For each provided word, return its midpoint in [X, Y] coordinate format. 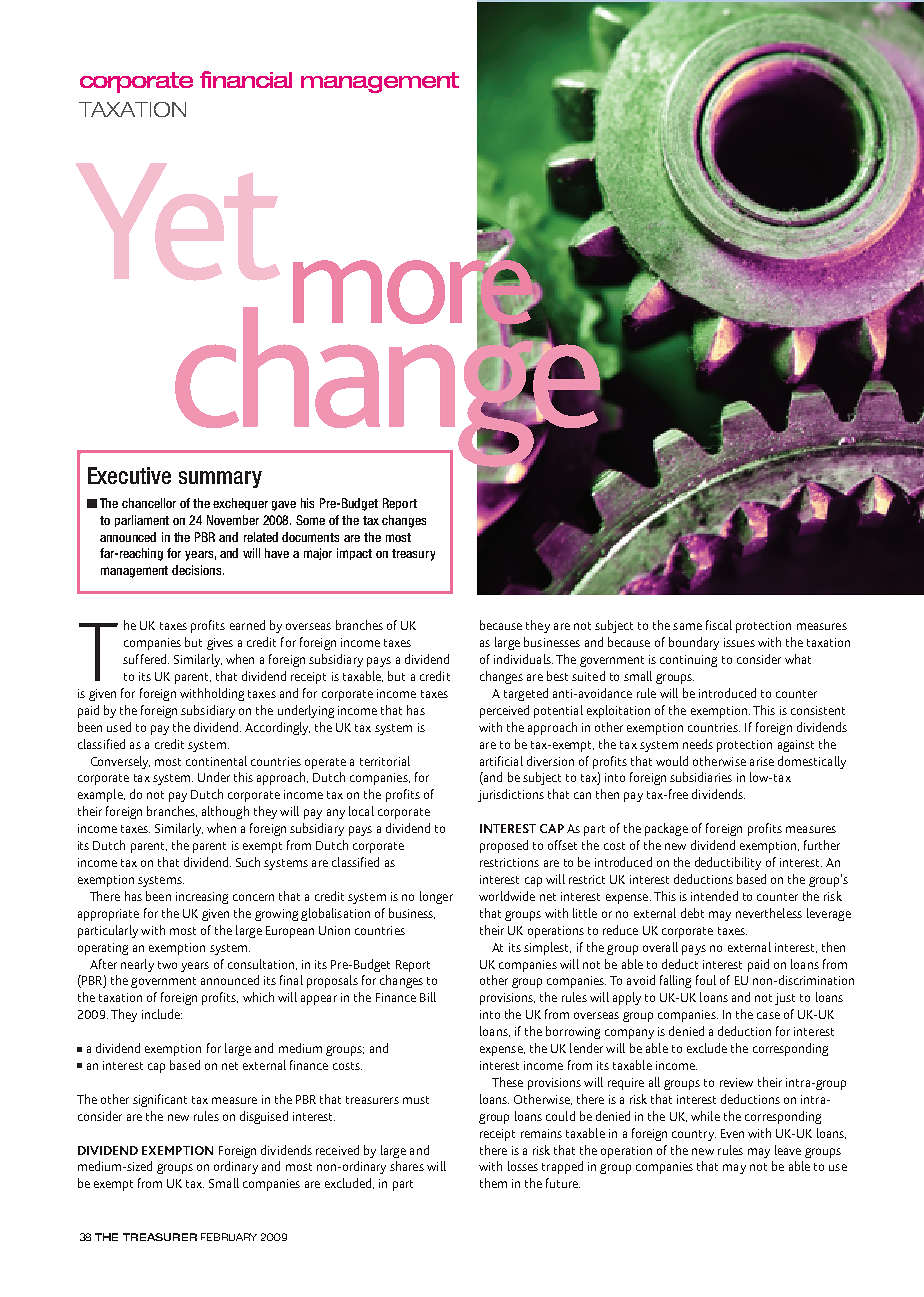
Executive [129, 475]
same [687, 626]
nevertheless [769, 913]
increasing [202, 898]
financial [246, 79]
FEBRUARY [229, 1237]
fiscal [719, 625]
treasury [413, 555]
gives [220, 644]
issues [739, 642]
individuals [523, 659]
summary [220, 479]
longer [436, 897]
